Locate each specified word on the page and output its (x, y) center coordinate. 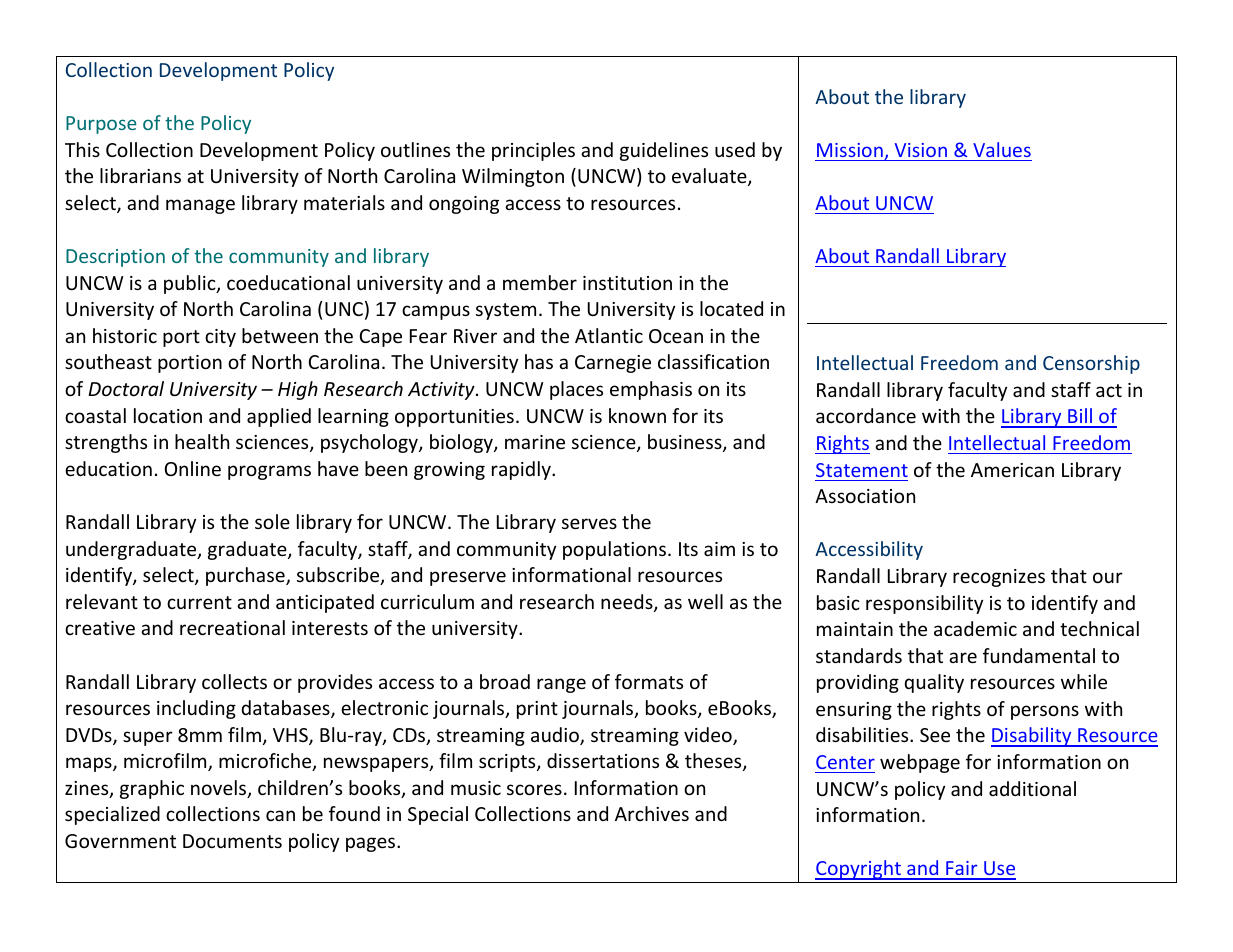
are (963, 657)
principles (533, 151)
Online (193, 468)
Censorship (1091, 364)
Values (1002, 149)
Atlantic (609, 335)
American (1012, 470)
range (561, 685)
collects (234, 681)
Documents (232, 841)
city (220, 338)
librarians (140, 175)
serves (589, 523)
